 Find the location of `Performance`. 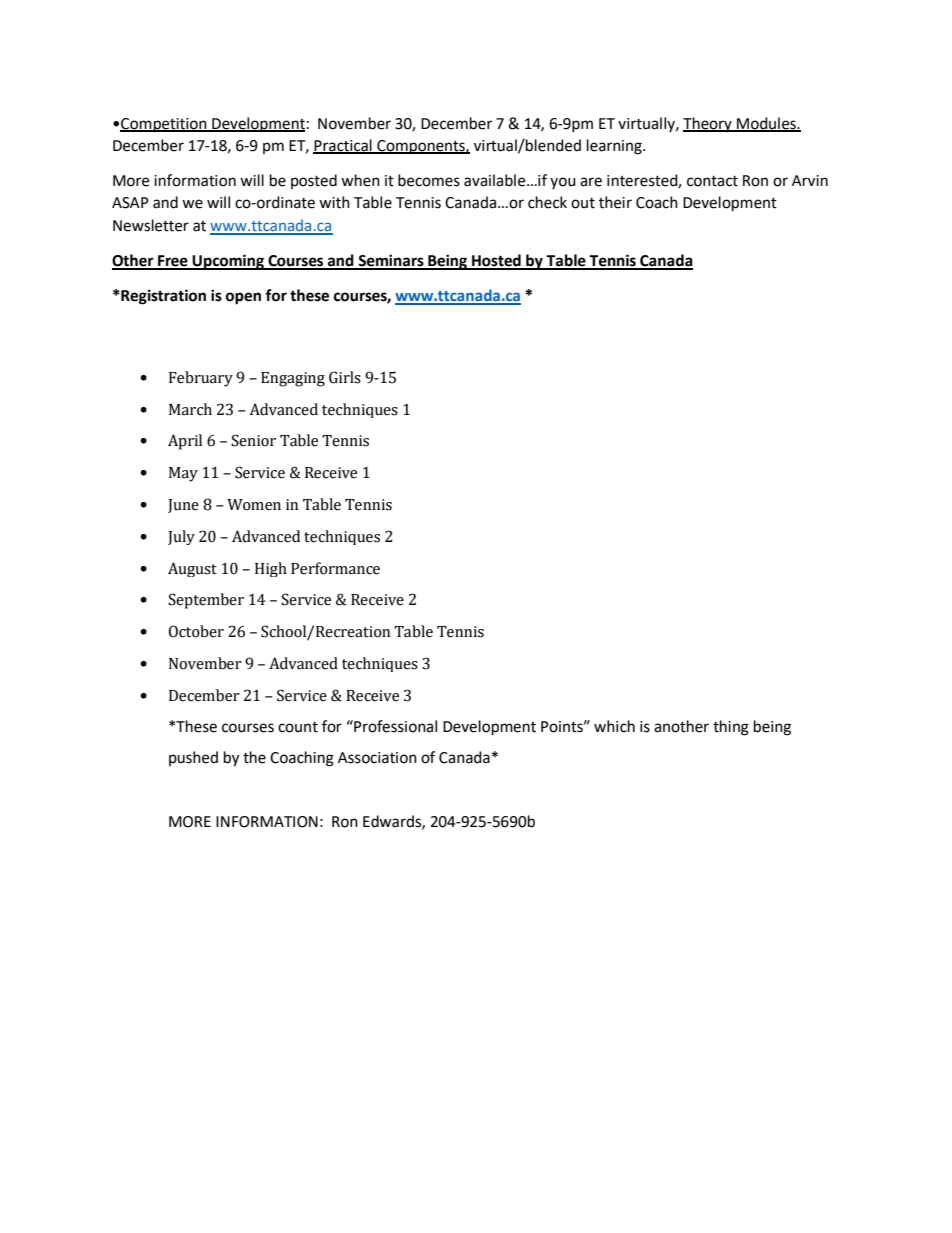

Performance is located at coordinates (335, 568).
